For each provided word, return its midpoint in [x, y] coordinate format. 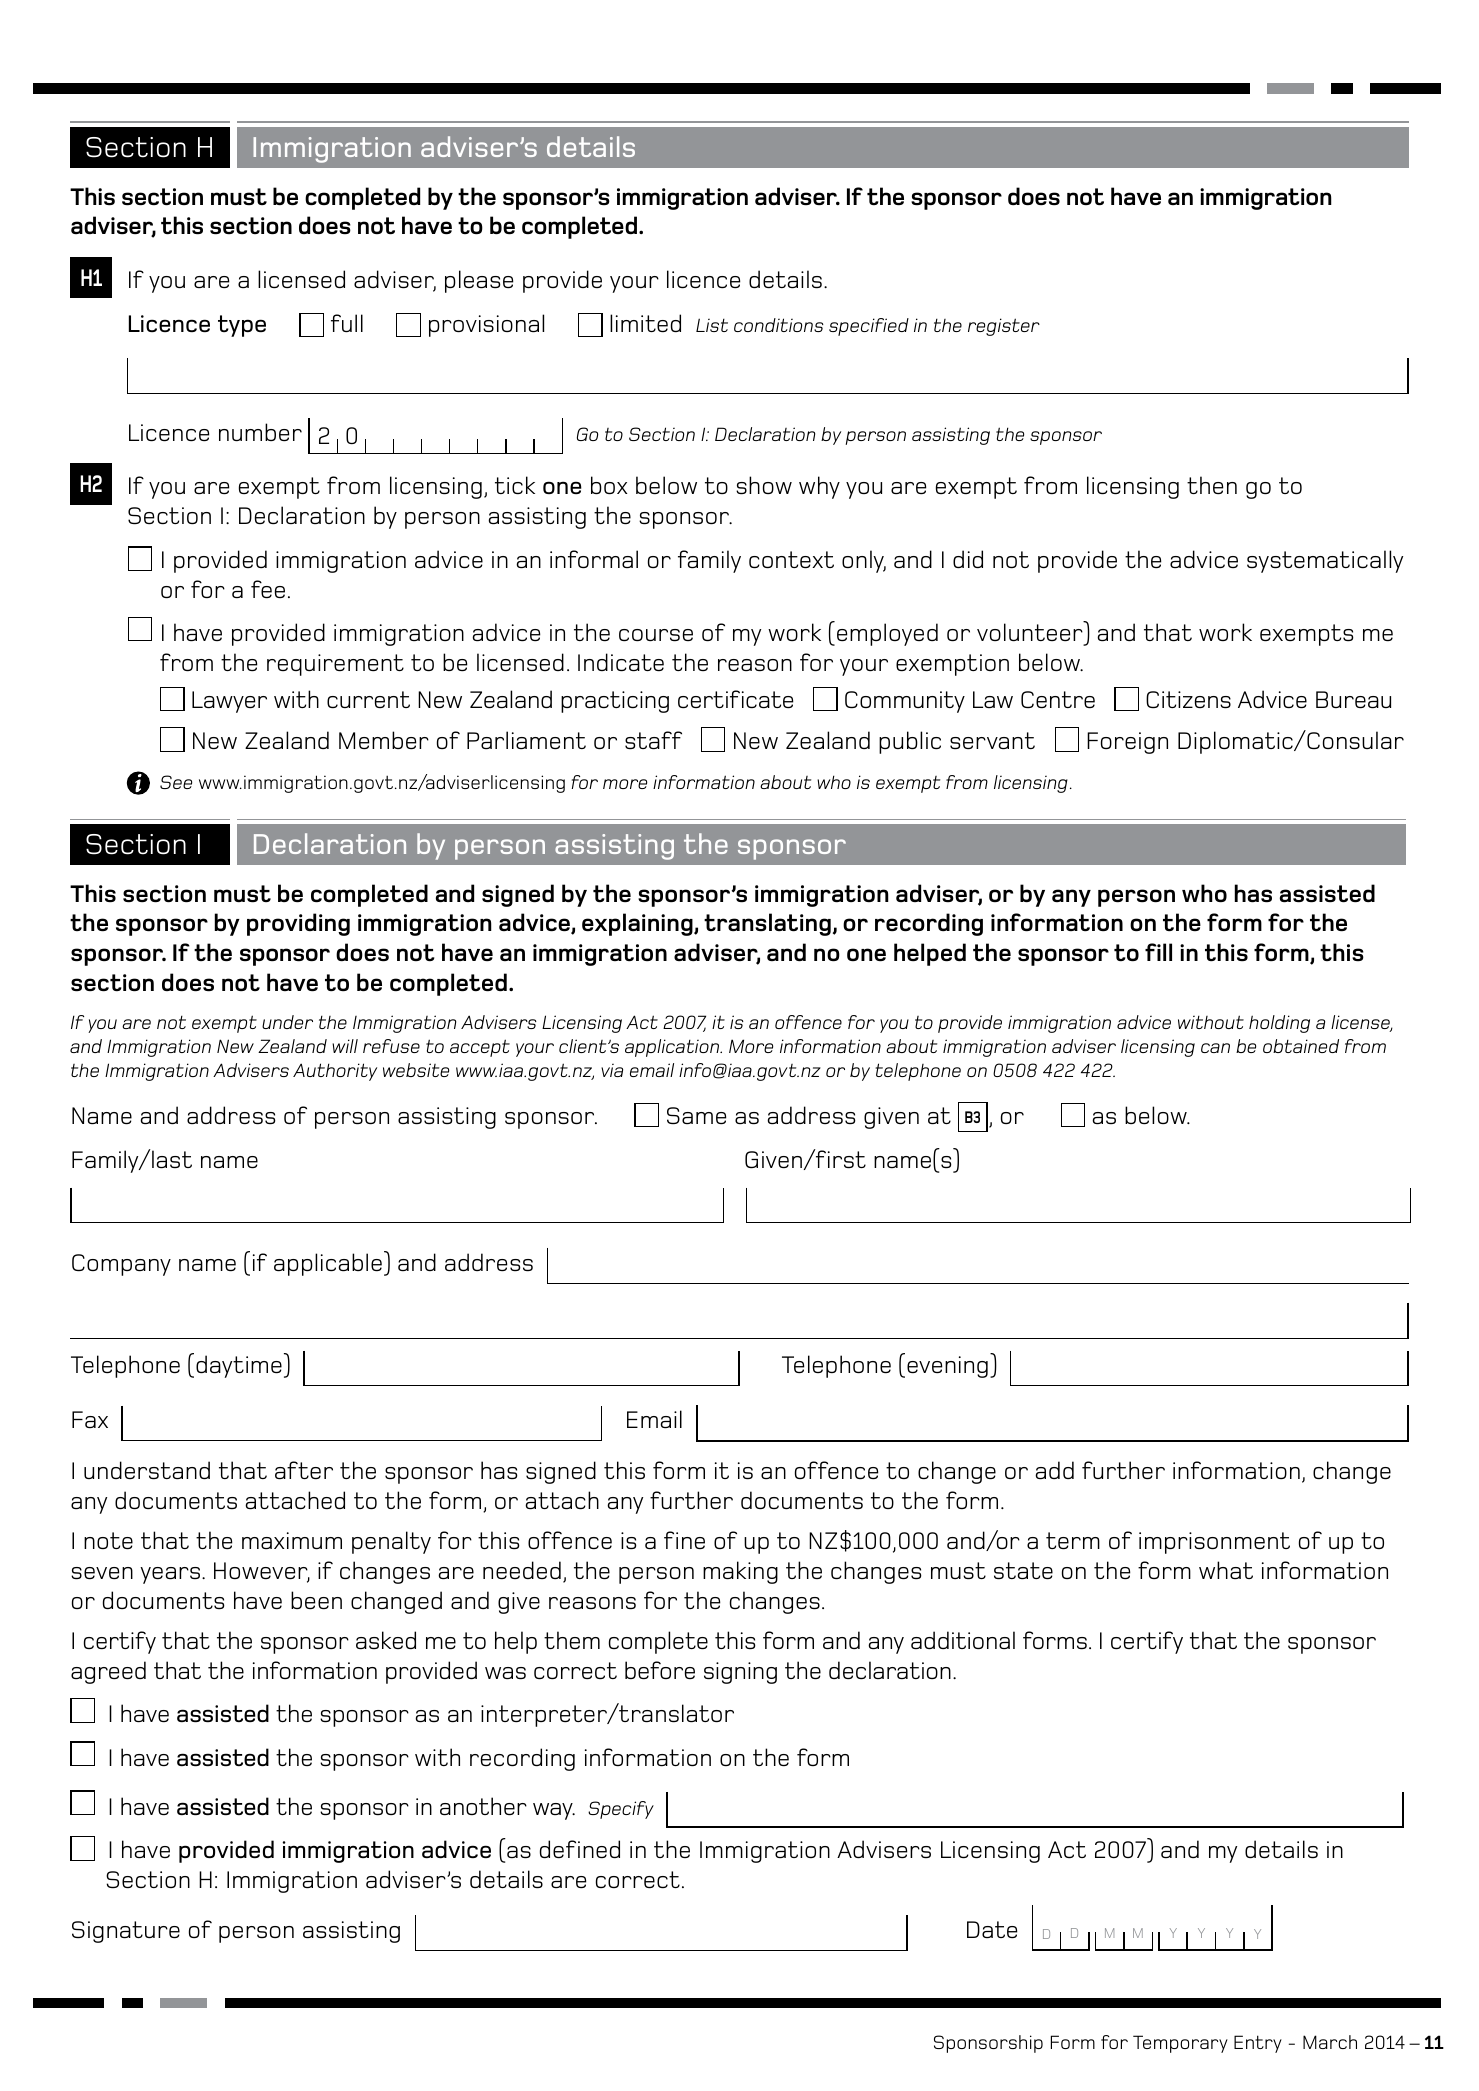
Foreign [1127, 743]
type [242, 326]
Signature [126, 1932]
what [1226, 1570]
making [740, 1572]
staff [653, 740]
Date [992, 1929]
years [170, 1575]
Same [697, 1115]
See [176, 782]
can [1215, 1048]
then [1212, 485]
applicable [328, 1264]
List [712, 325]
